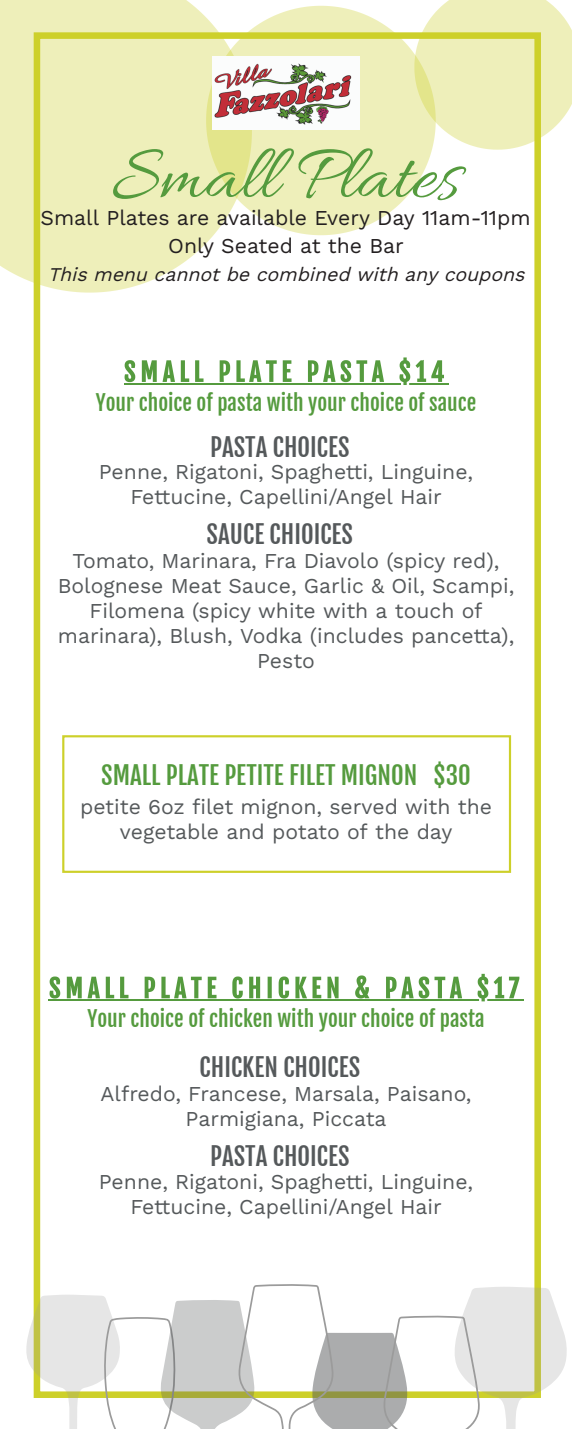 Image resolution: width=572 pixels, height=1429 pixels. I want to click on vegetable, so click(169, 833).
